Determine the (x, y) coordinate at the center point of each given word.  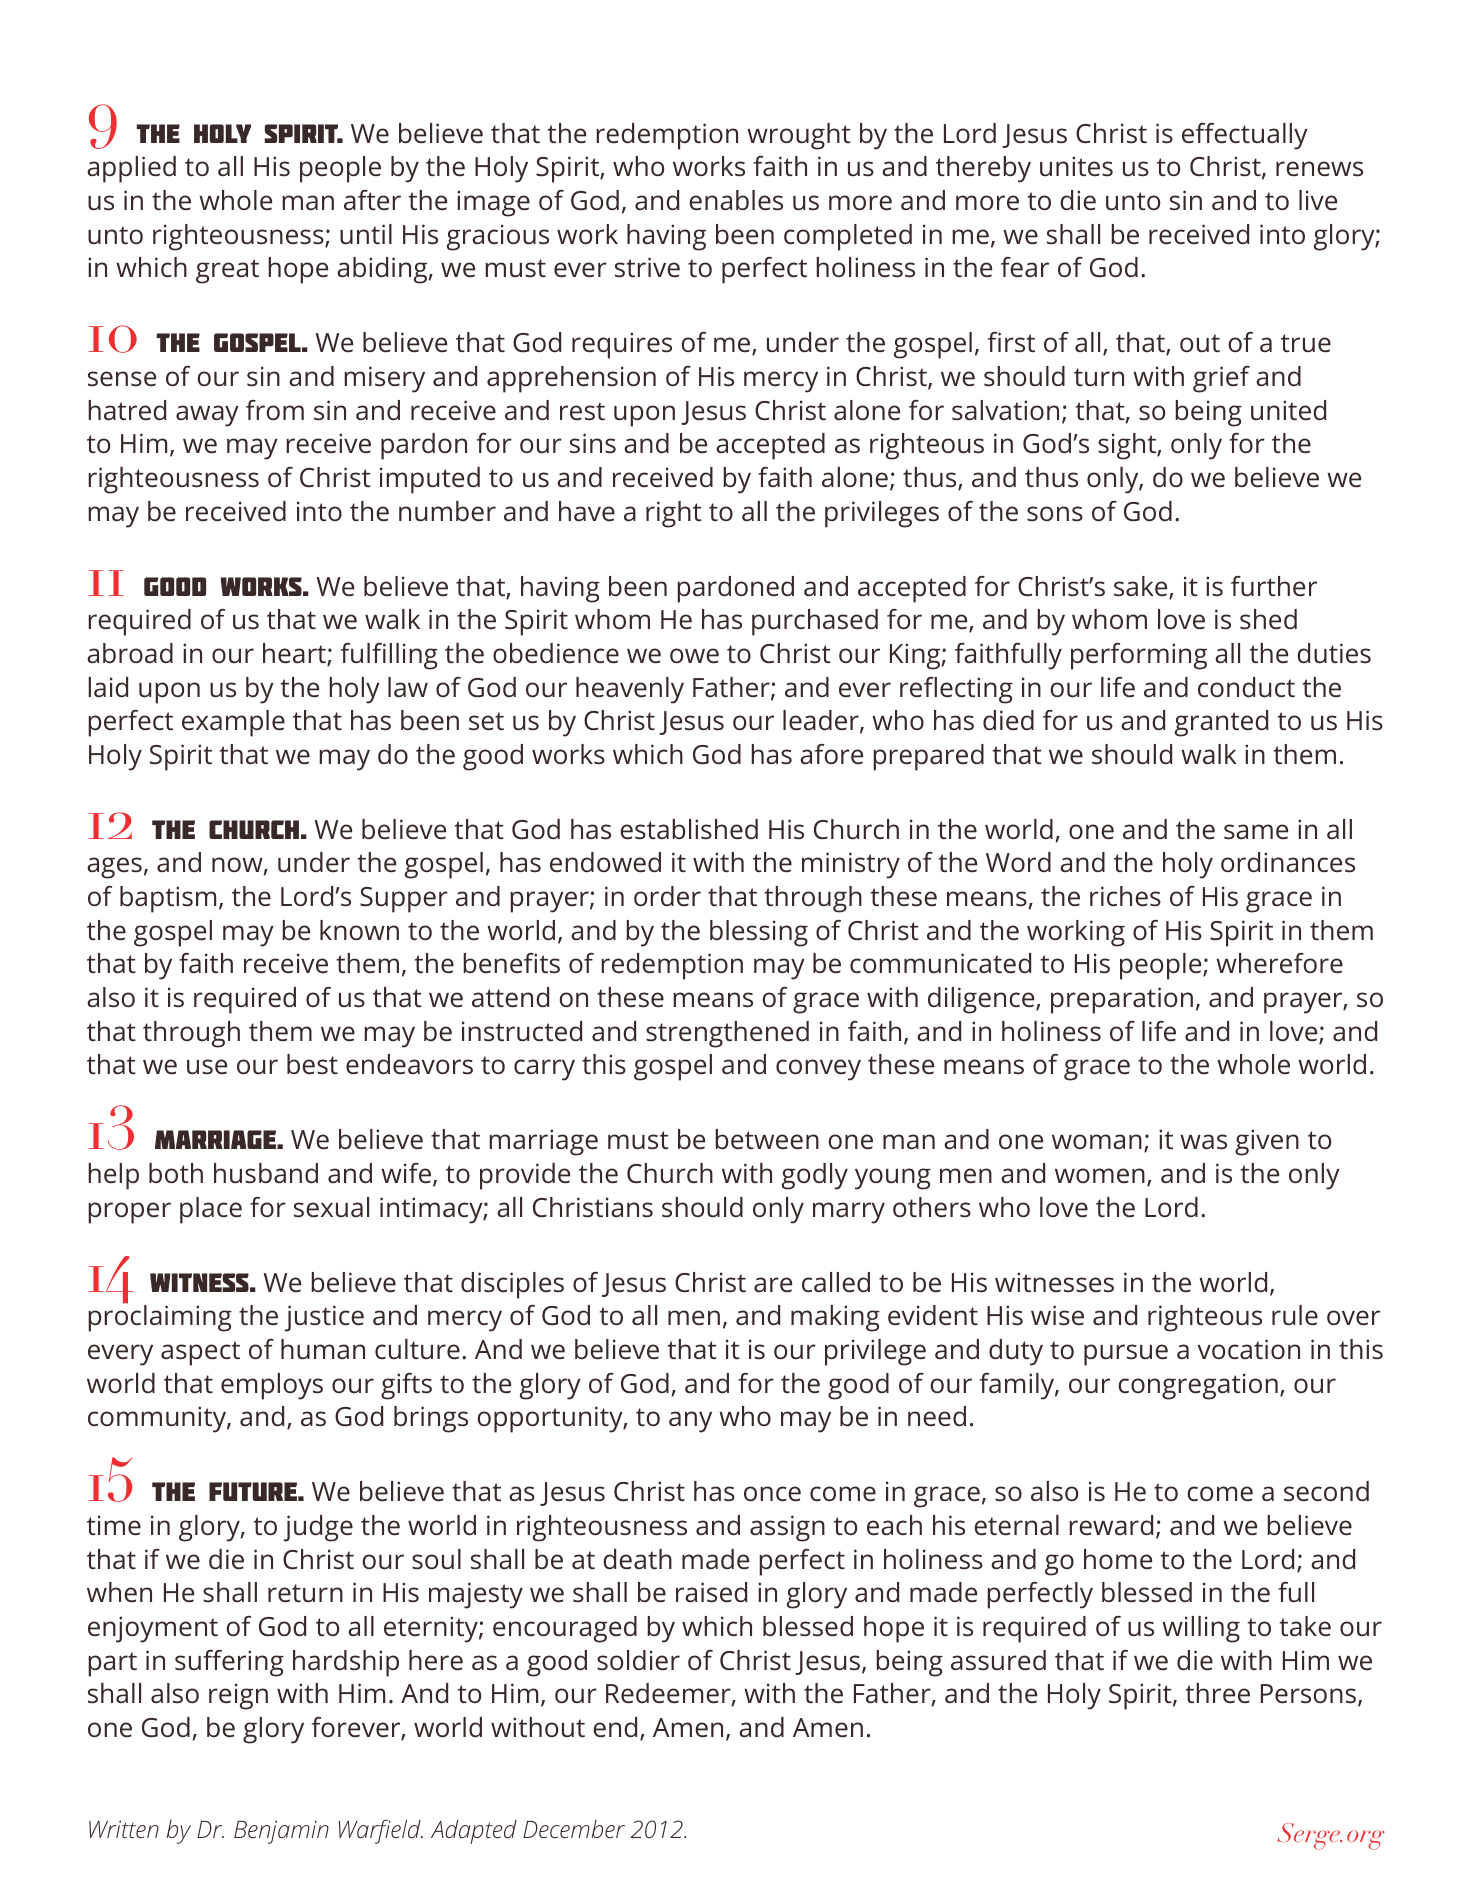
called (836, 1282)
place (211, 1210)
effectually (1245, 136)
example (233, 723)
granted (1221, 723)
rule (1295, 1315)
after (372, 200)
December (574, 1829)
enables (736, 200)
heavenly (630, 690)
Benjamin (281, 1832)
